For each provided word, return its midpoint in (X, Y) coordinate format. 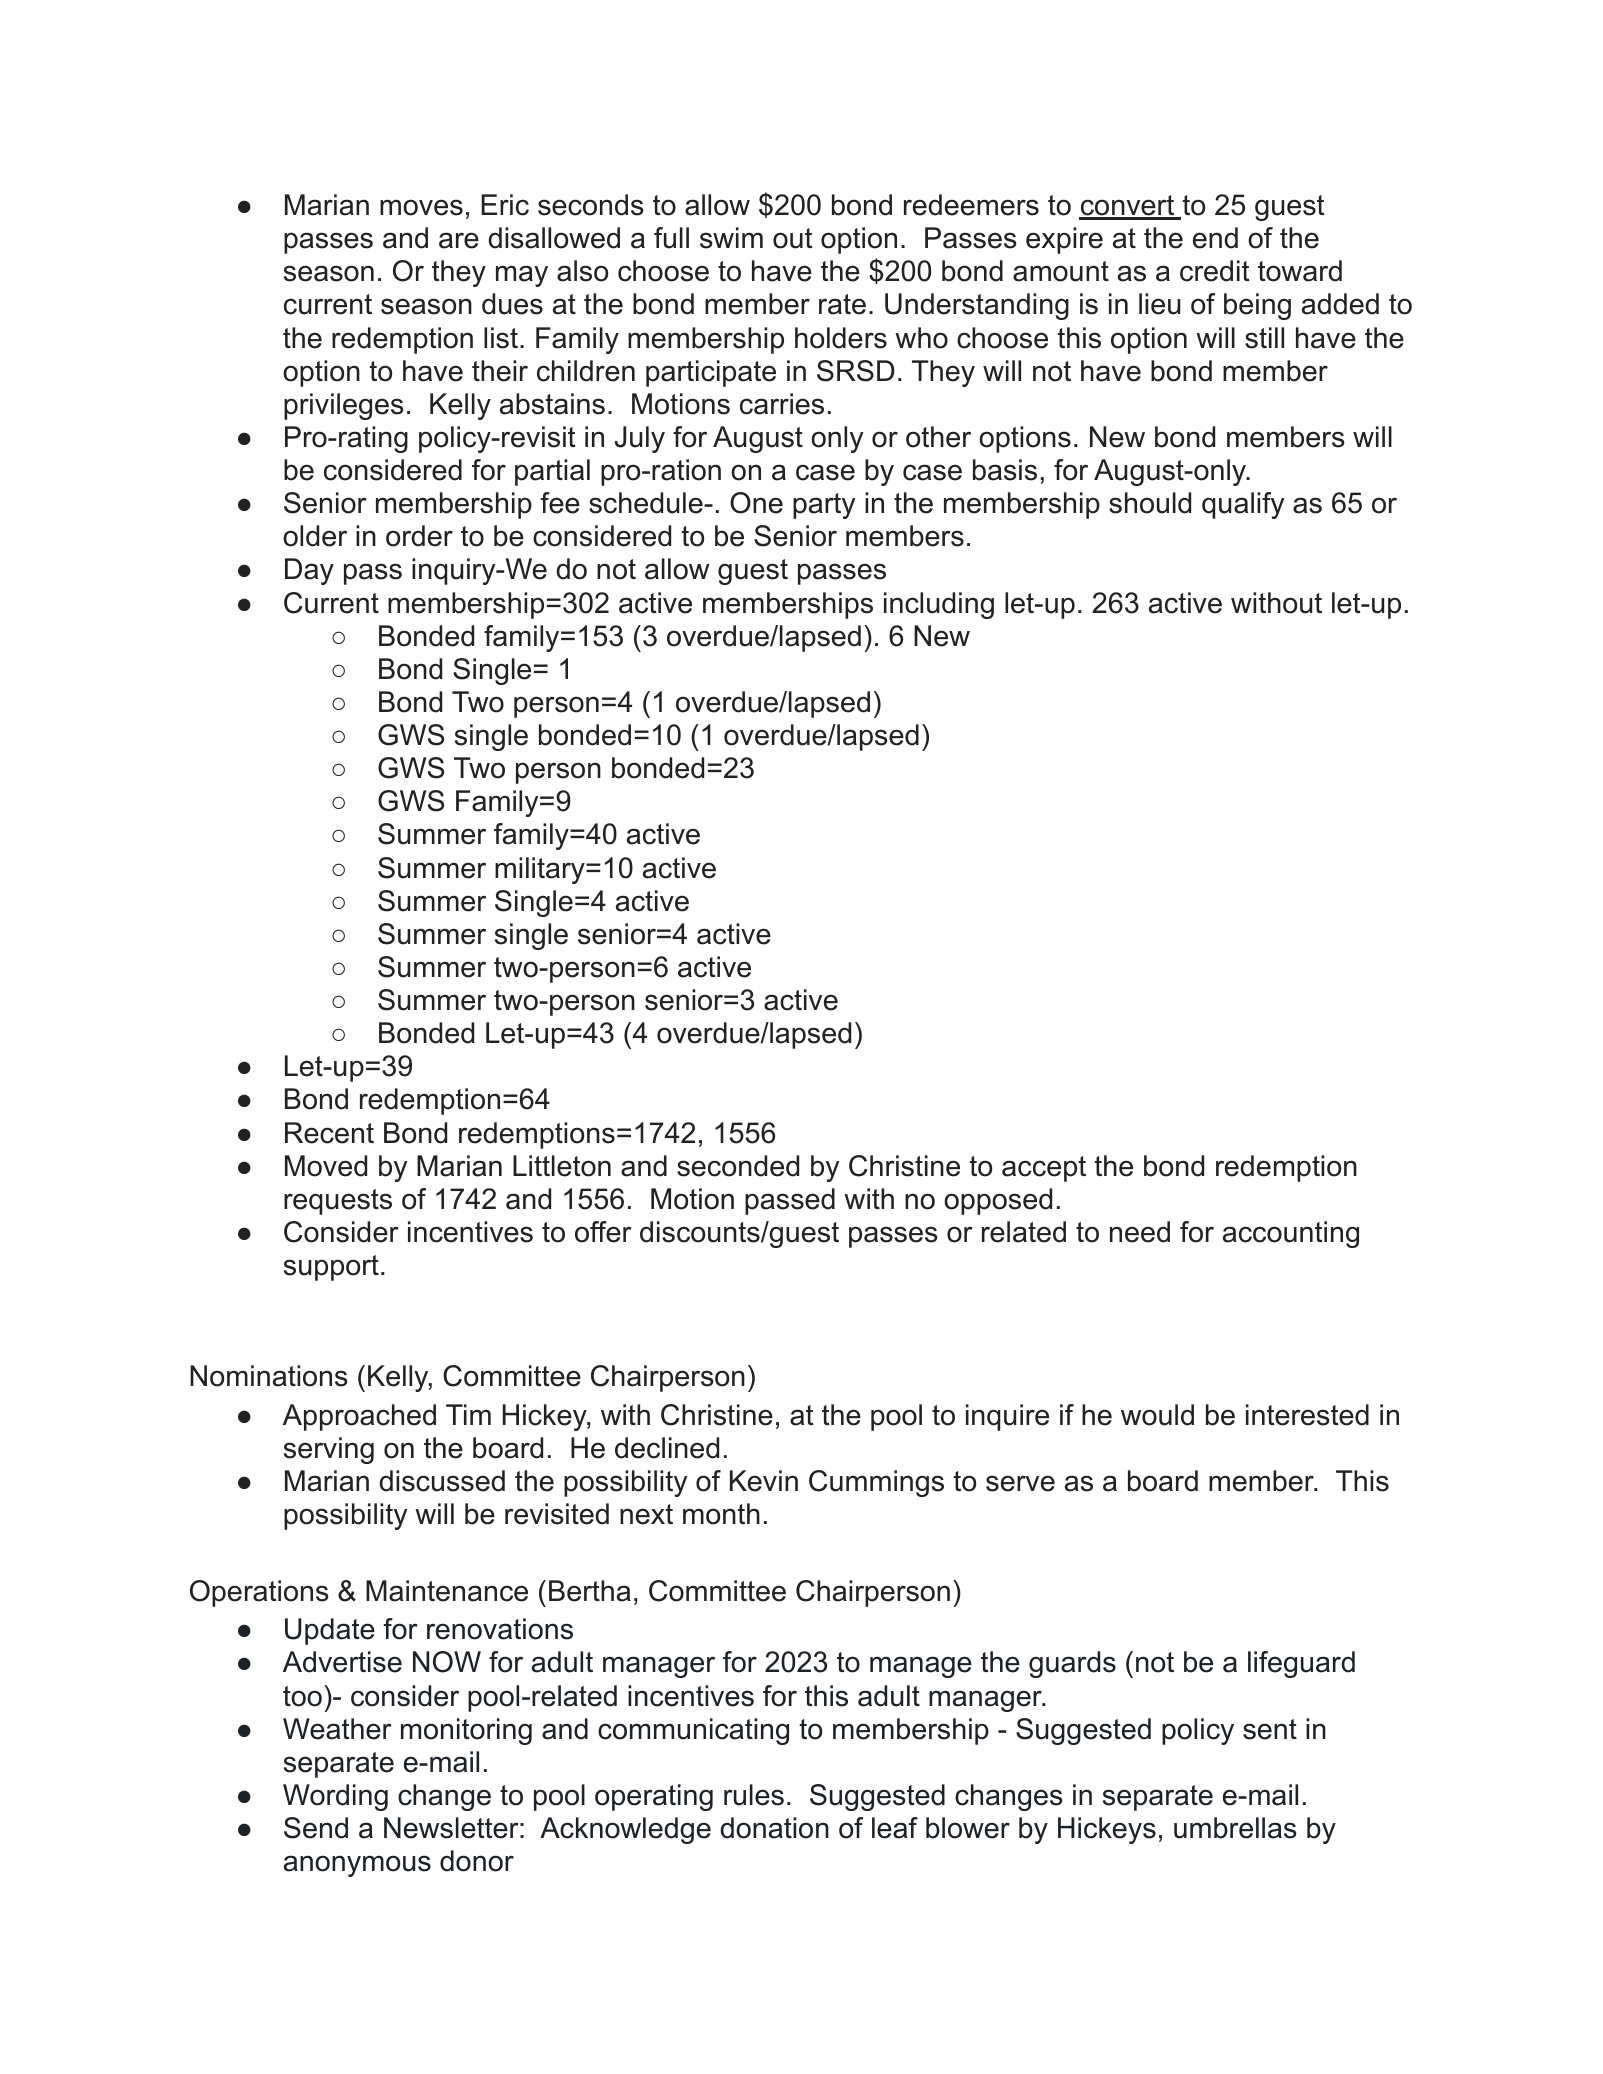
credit (1214, 271)
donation (774, 1828)
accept (1044, 1169)
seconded (738, 1166)
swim (731, 238)
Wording (335, 1797)
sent (1270, 1729)
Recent (329, 1133)
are (459, 240)
